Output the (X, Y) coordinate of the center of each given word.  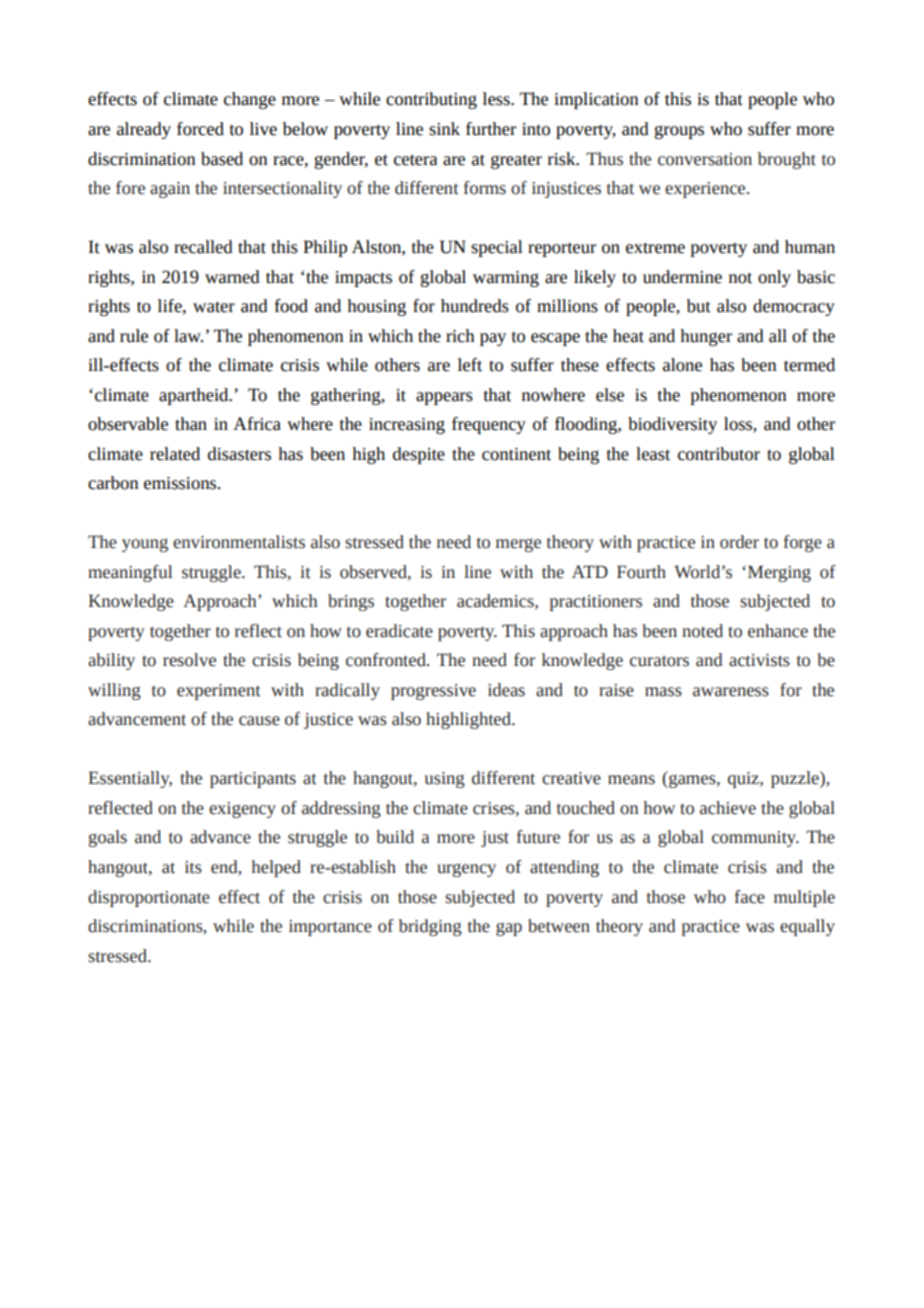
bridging (430, 927)
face (750, 897)
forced (200, 129)
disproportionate (149, 898)
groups (679, 132)
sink (444, 129)
